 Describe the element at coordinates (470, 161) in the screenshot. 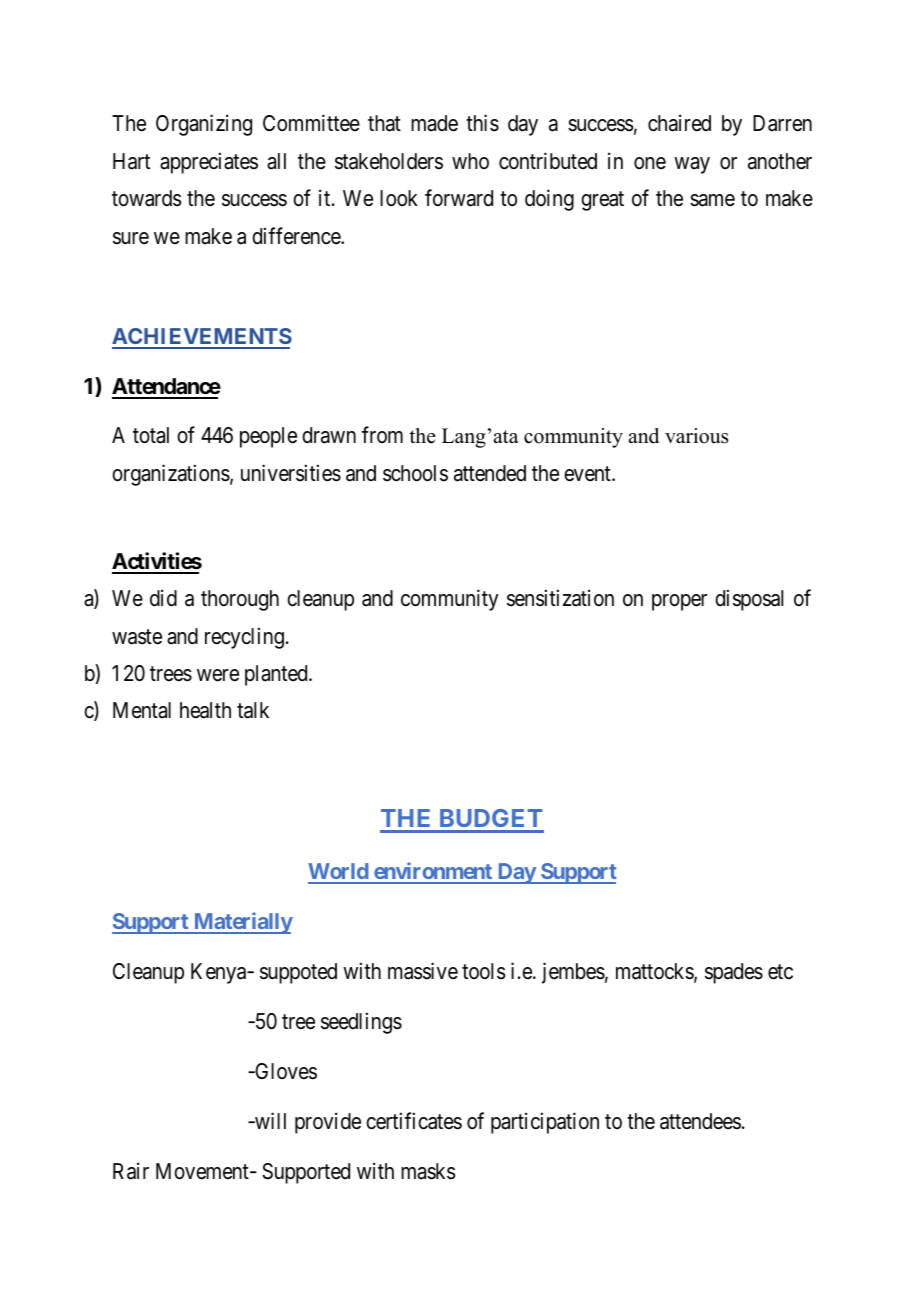

I see `who` at that location.
